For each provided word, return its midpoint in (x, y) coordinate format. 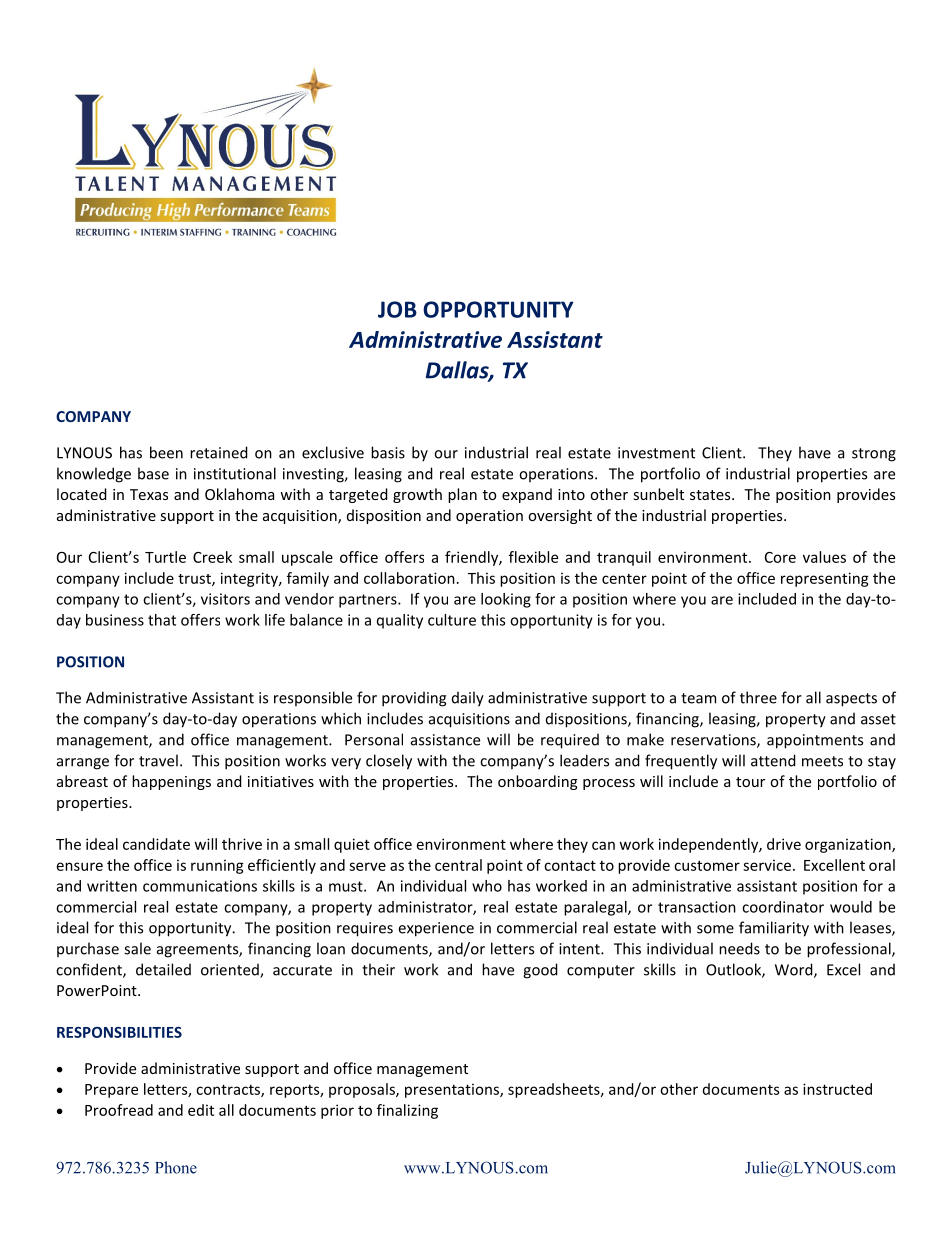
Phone (176, 1167)
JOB (397, 309)
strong (874, 455)
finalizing (407, 1111)
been (166, 452)
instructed (837, 1089)
